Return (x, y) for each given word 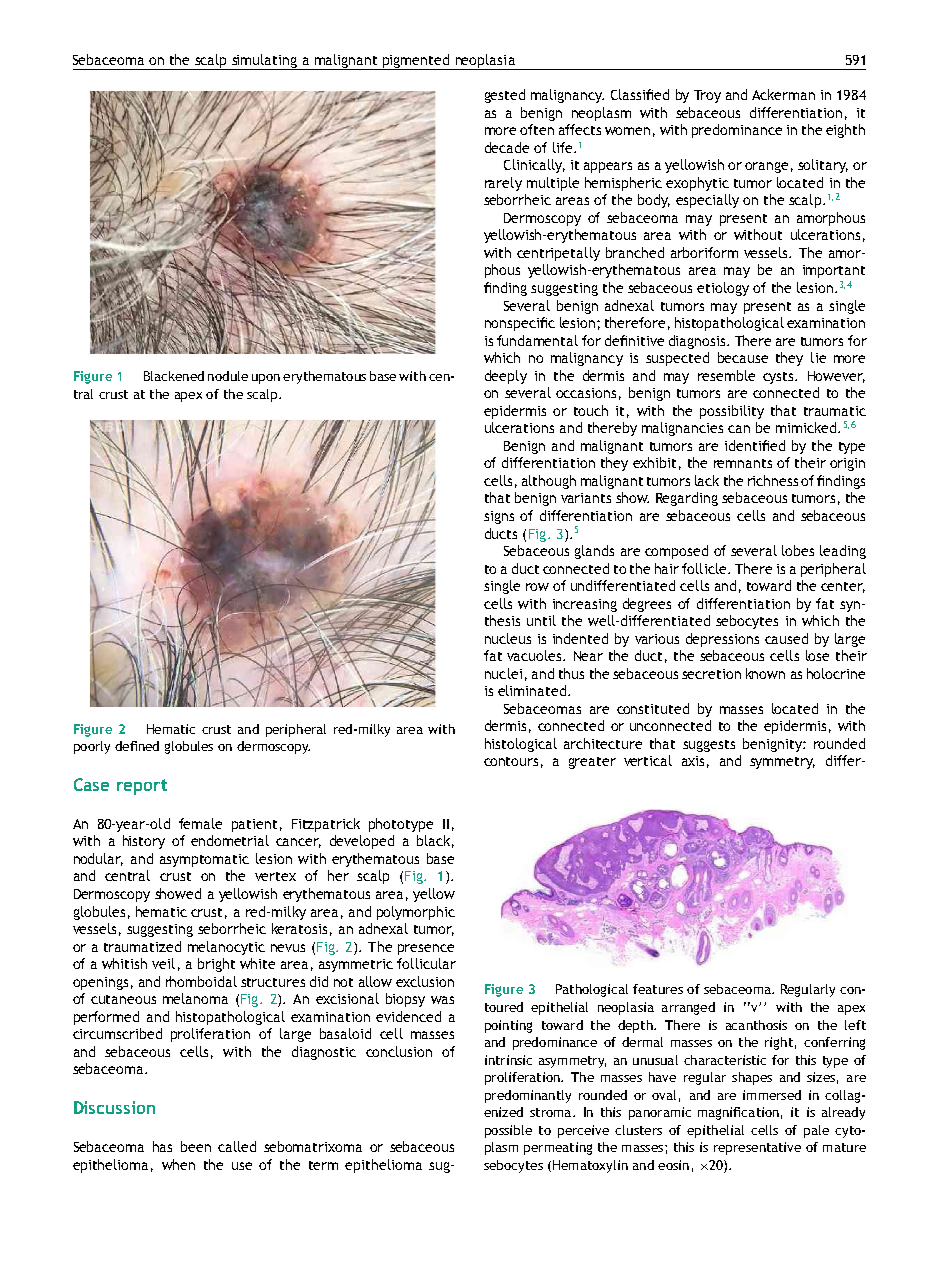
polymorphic (416, 913)
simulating (265, 62)
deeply (506, 377)
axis (693, 761)
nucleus (508, 638)
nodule (228, 376)
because (743, 357)
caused (786, 638)
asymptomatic (204, 860)
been (196, 1146)
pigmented (416, 62)
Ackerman (783, 94)
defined (137, 746)
